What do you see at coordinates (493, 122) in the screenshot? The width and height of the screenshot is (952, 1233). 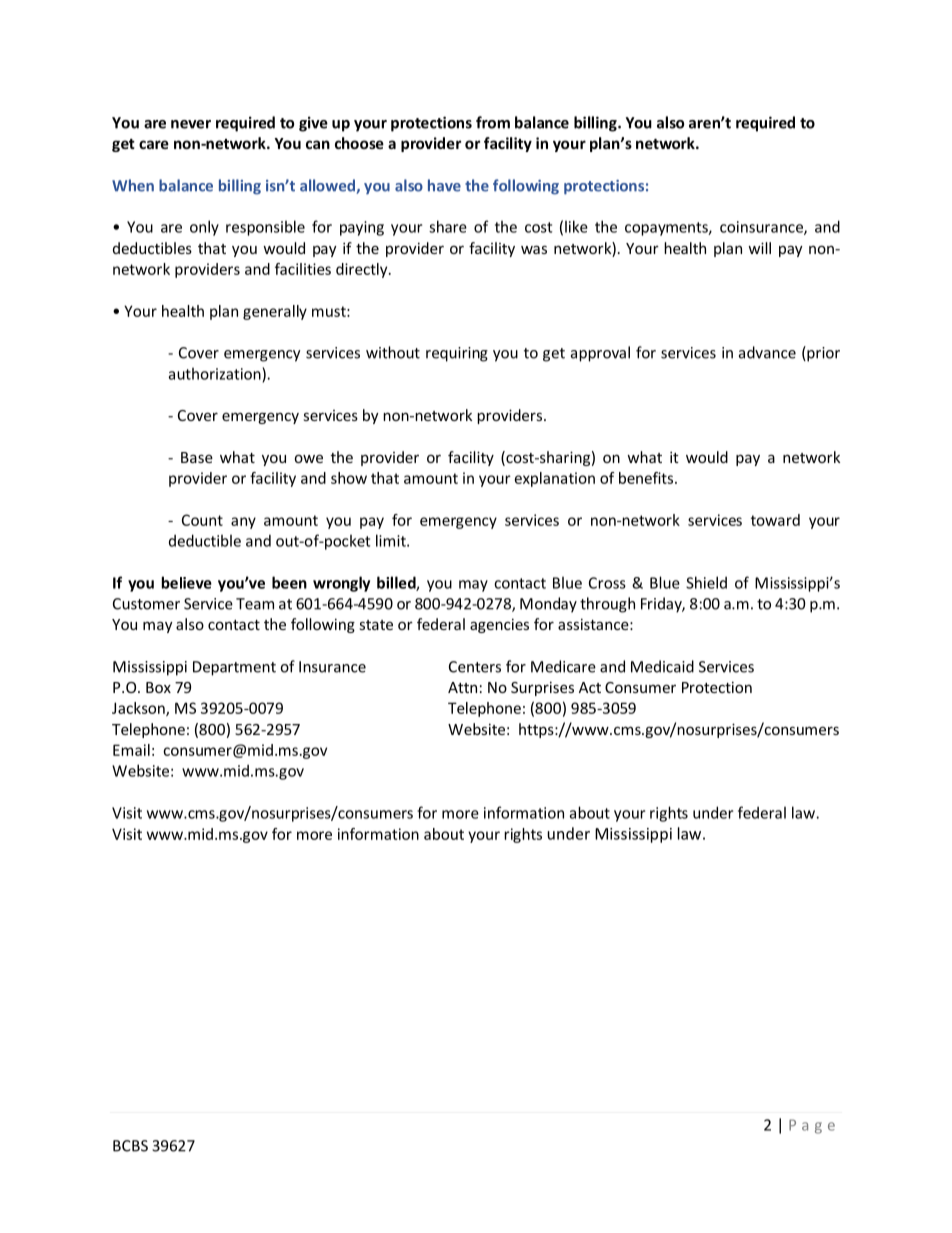 I see `from` at bounding box center [493, 122].
